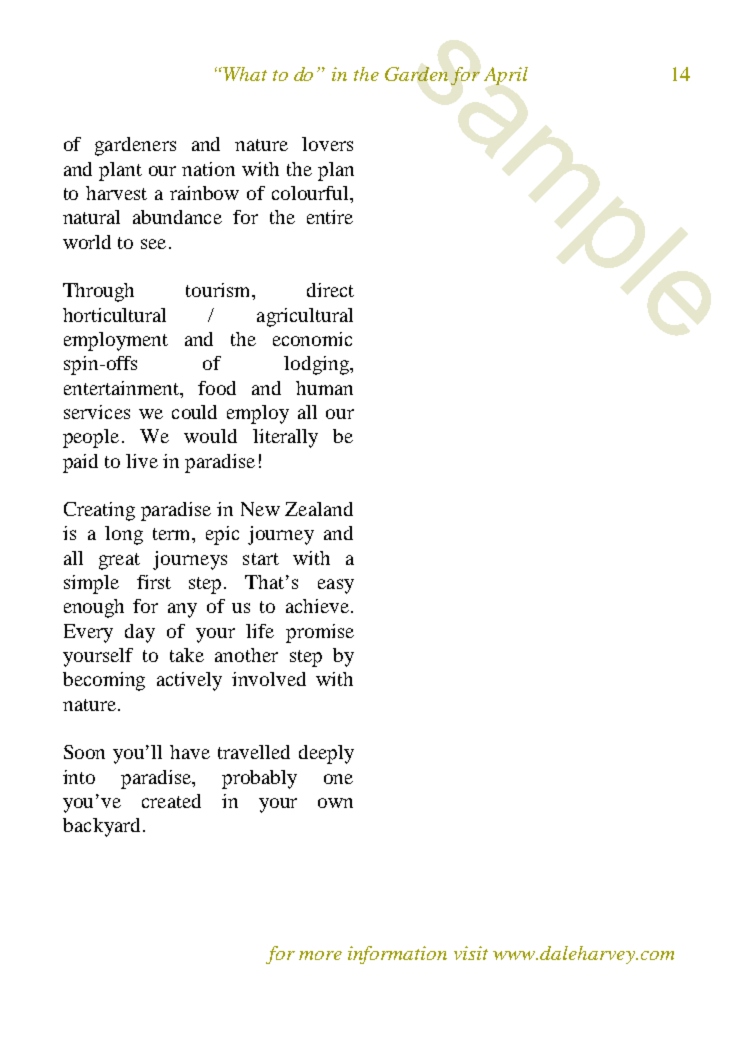 The width and height of the screenshot is (739, 1049). I want to click on April, so click(506, 76).
